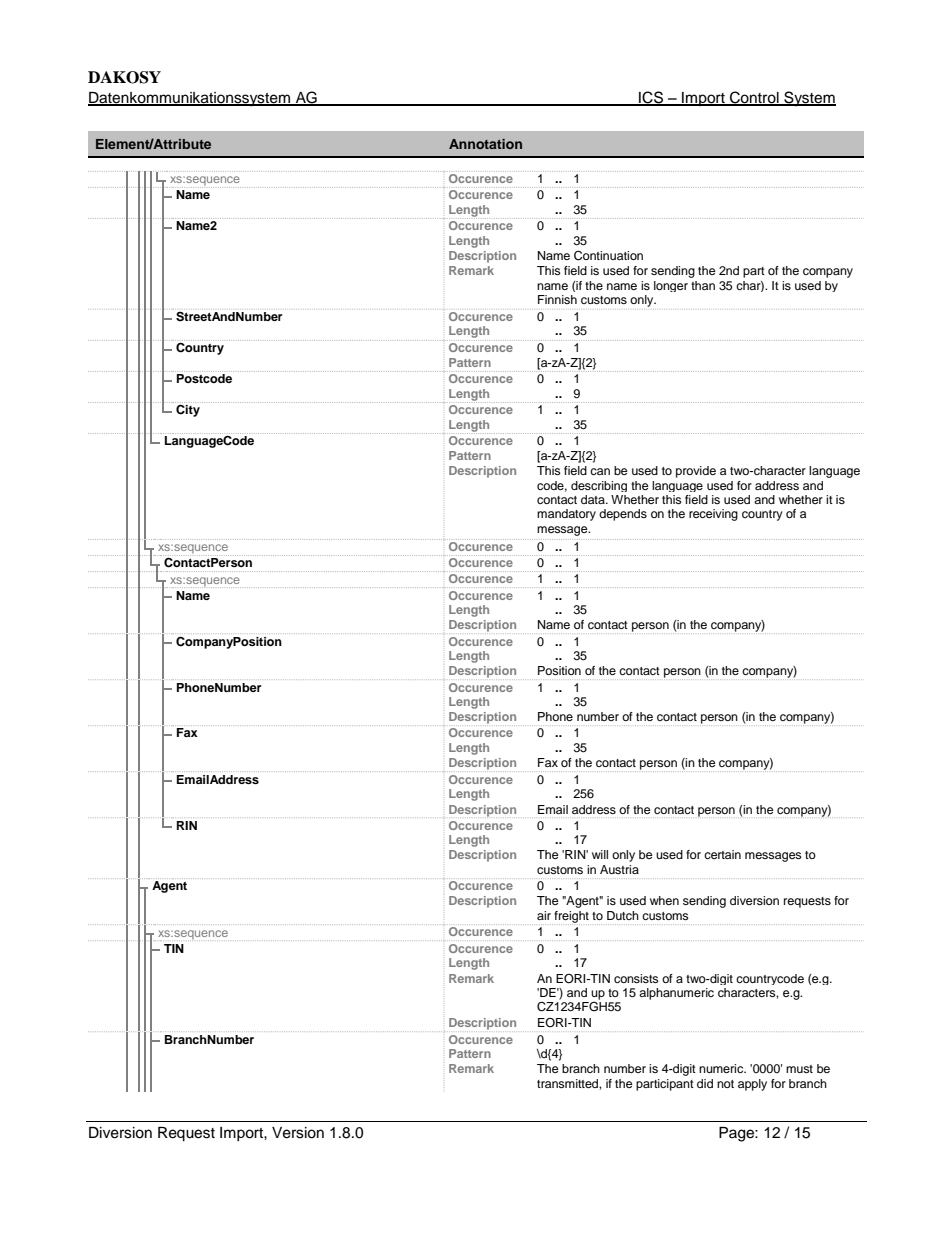 The image size is (952, 1233). Describe the element at coordinates (544, 915) in the screenshot. I see `air` at that location.
